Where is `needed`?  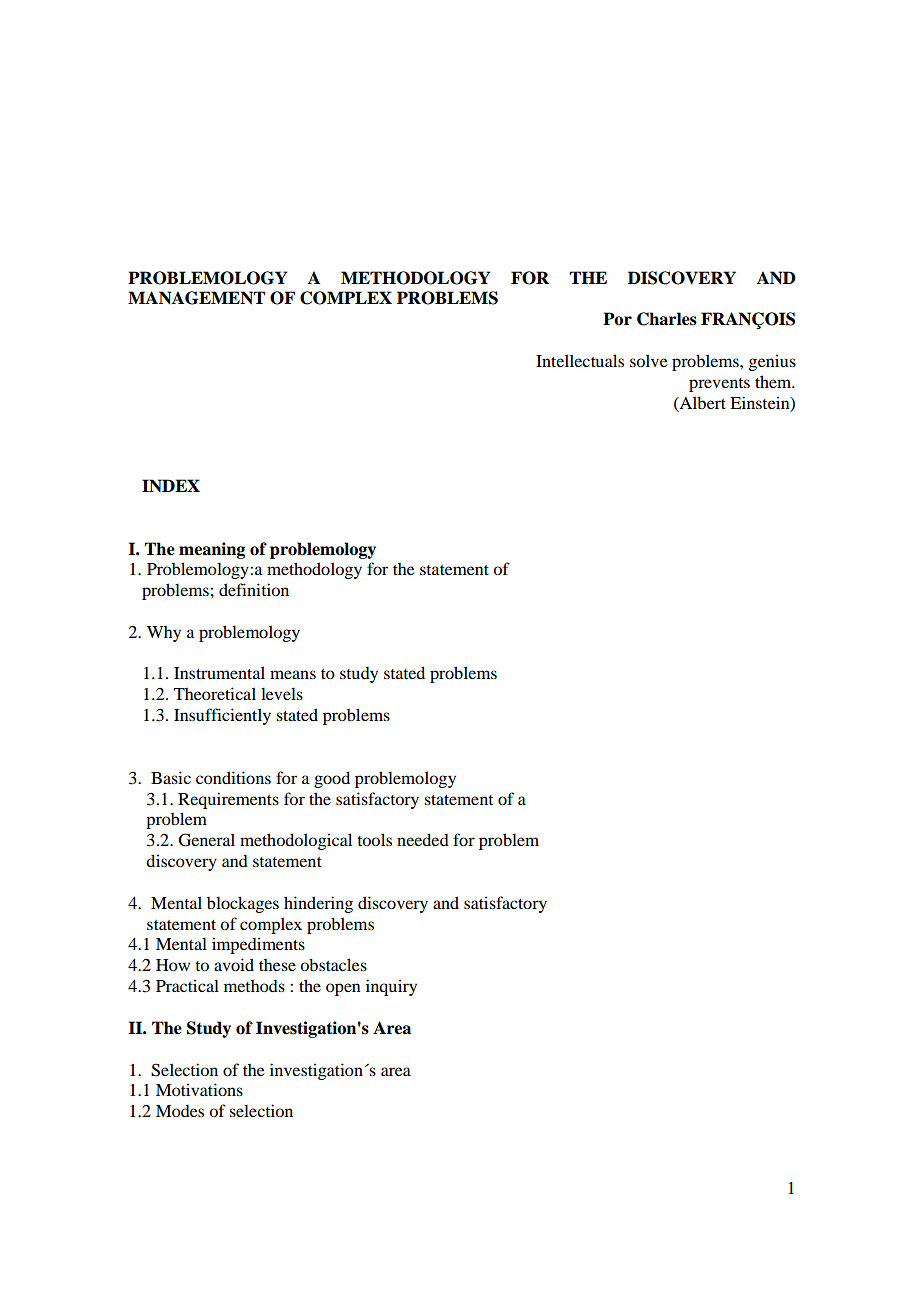 needed is located at coordinates (423, 839).
